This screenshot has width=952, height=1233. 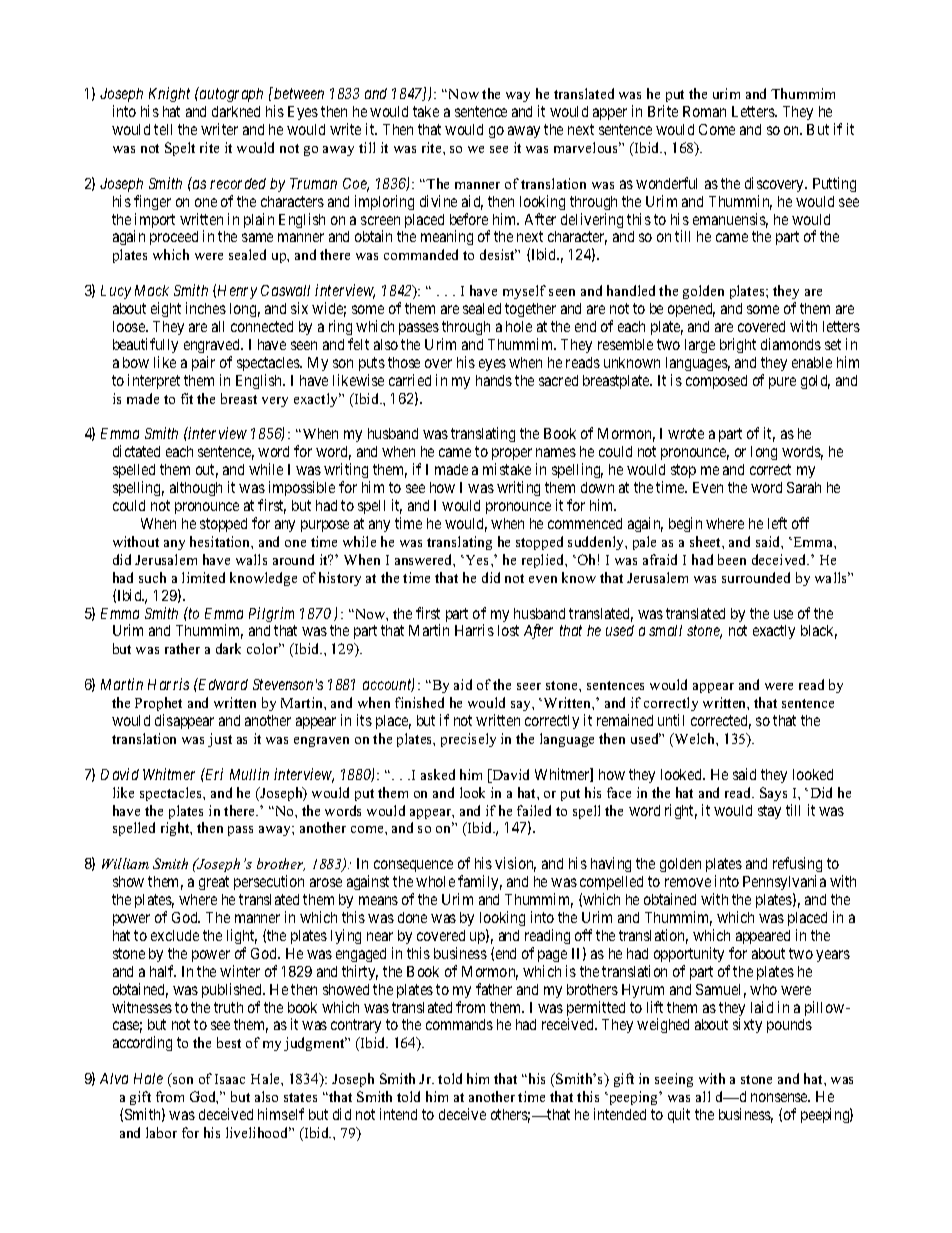 What do you see at coordinates (203, 363) in the screenshot?
I see `pair` at bounding box center [203, 363].
